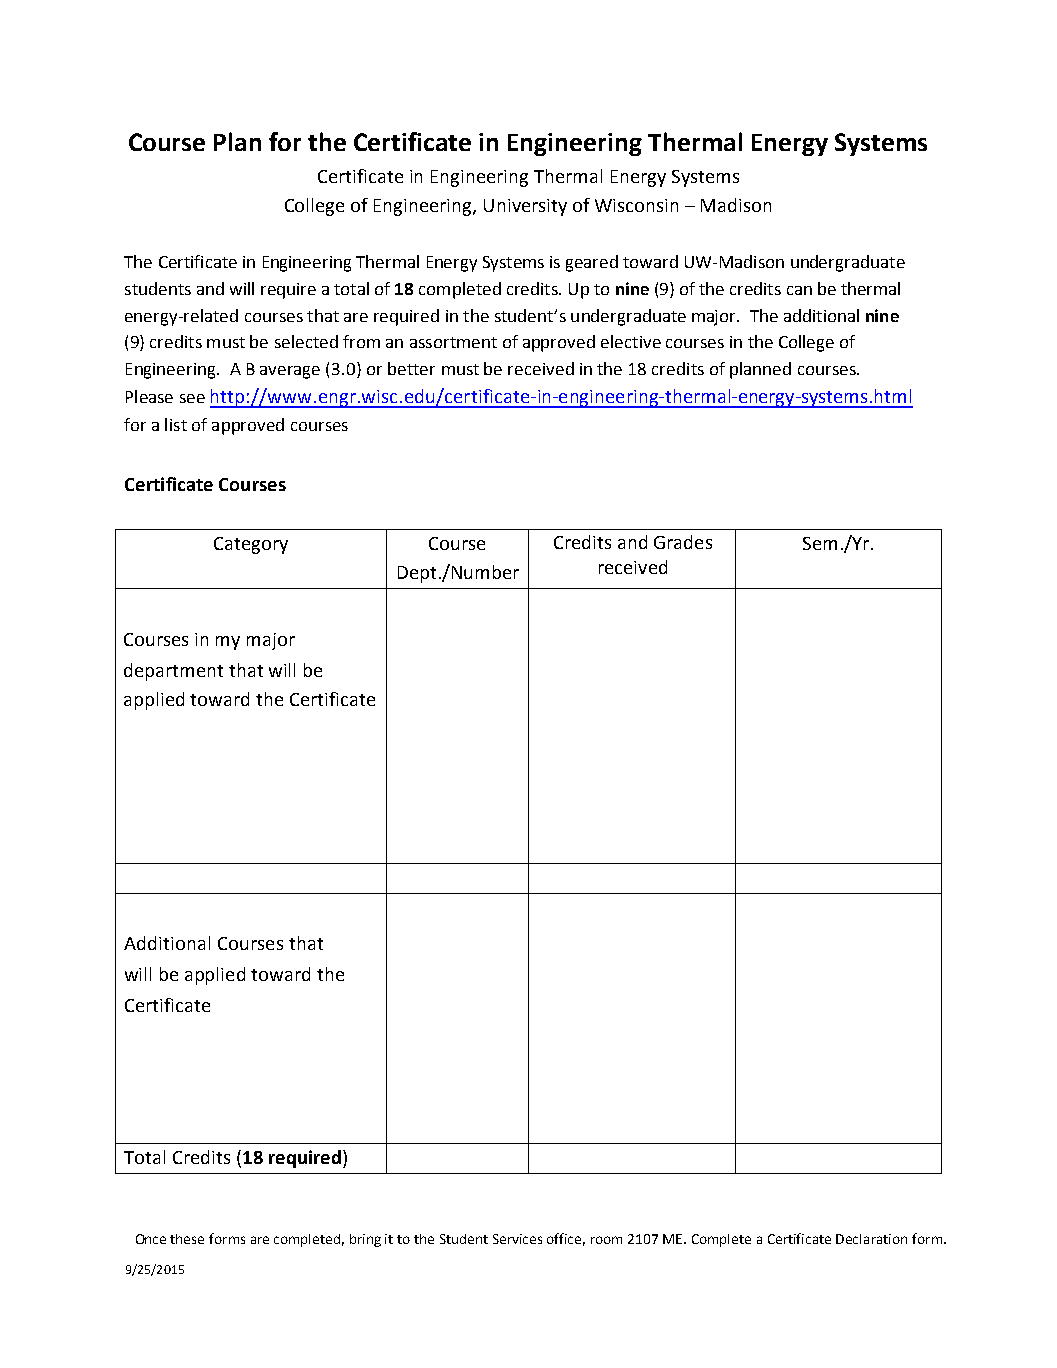 The height and width of the screenshot is (1368, 1057). What do you see at coordinates (173, 672) in the screenshot?
I see `department` at bounding box center [173, 672].
